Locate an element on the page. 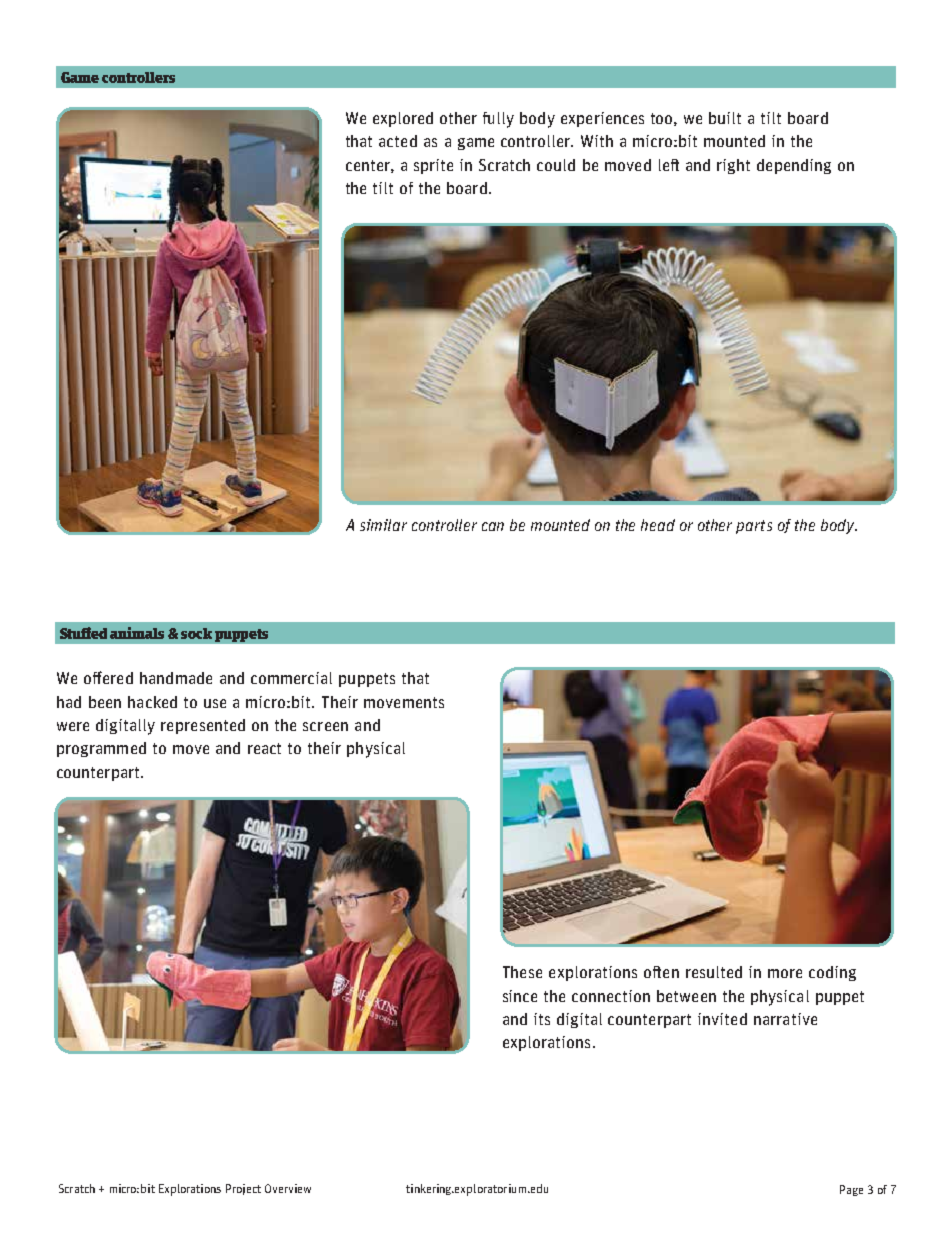 Image resolution: width=952 pixels, height=1233 pixels. handmade is located at coordinates (176, 678).
